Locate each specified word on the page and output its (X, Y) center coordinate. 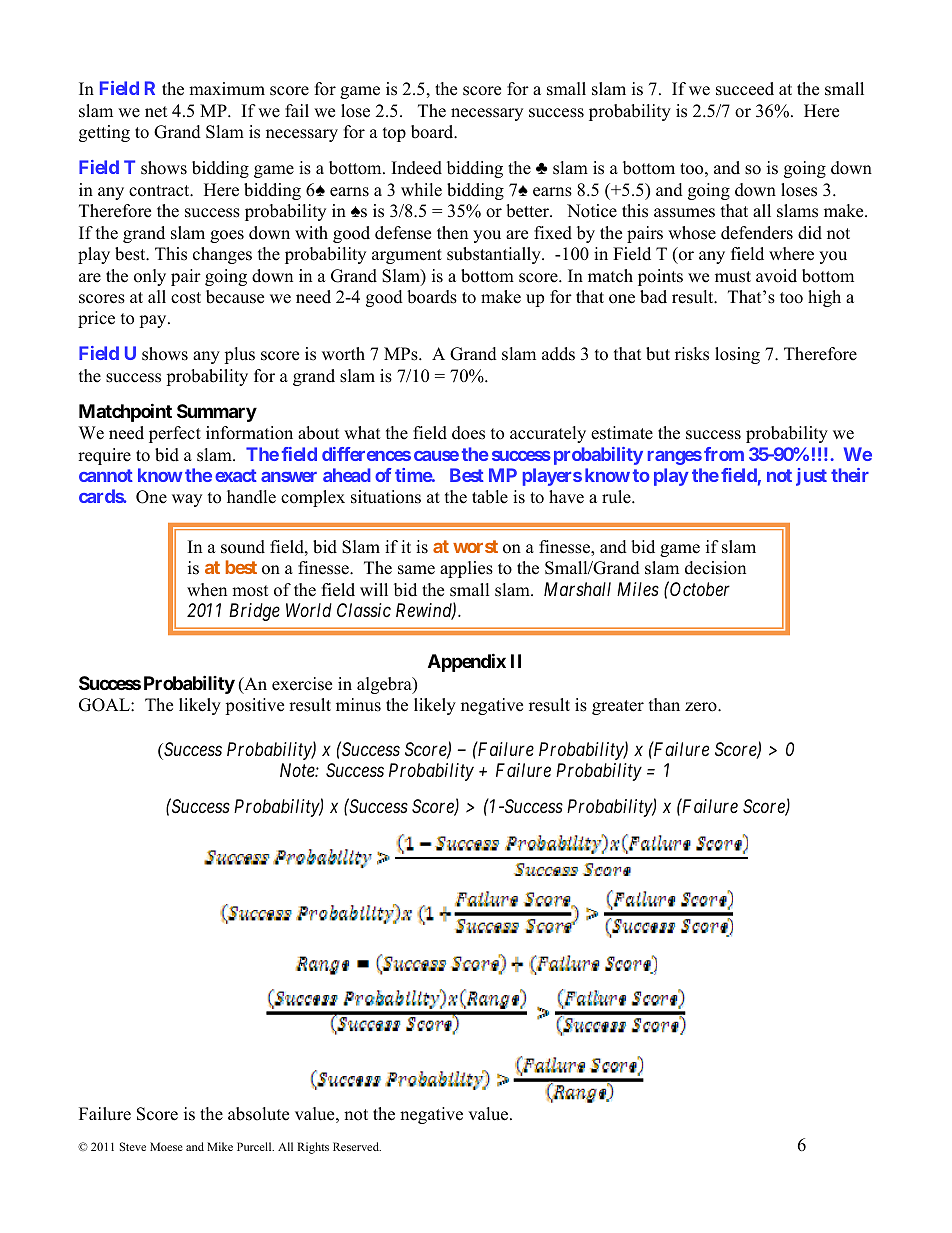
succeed (745, 89)
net (156, 112)
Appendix (467, 662)
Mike (220, 1146)
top (394, 134)
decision (715, 568)
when (207, 590)
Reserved (357, 1146)
